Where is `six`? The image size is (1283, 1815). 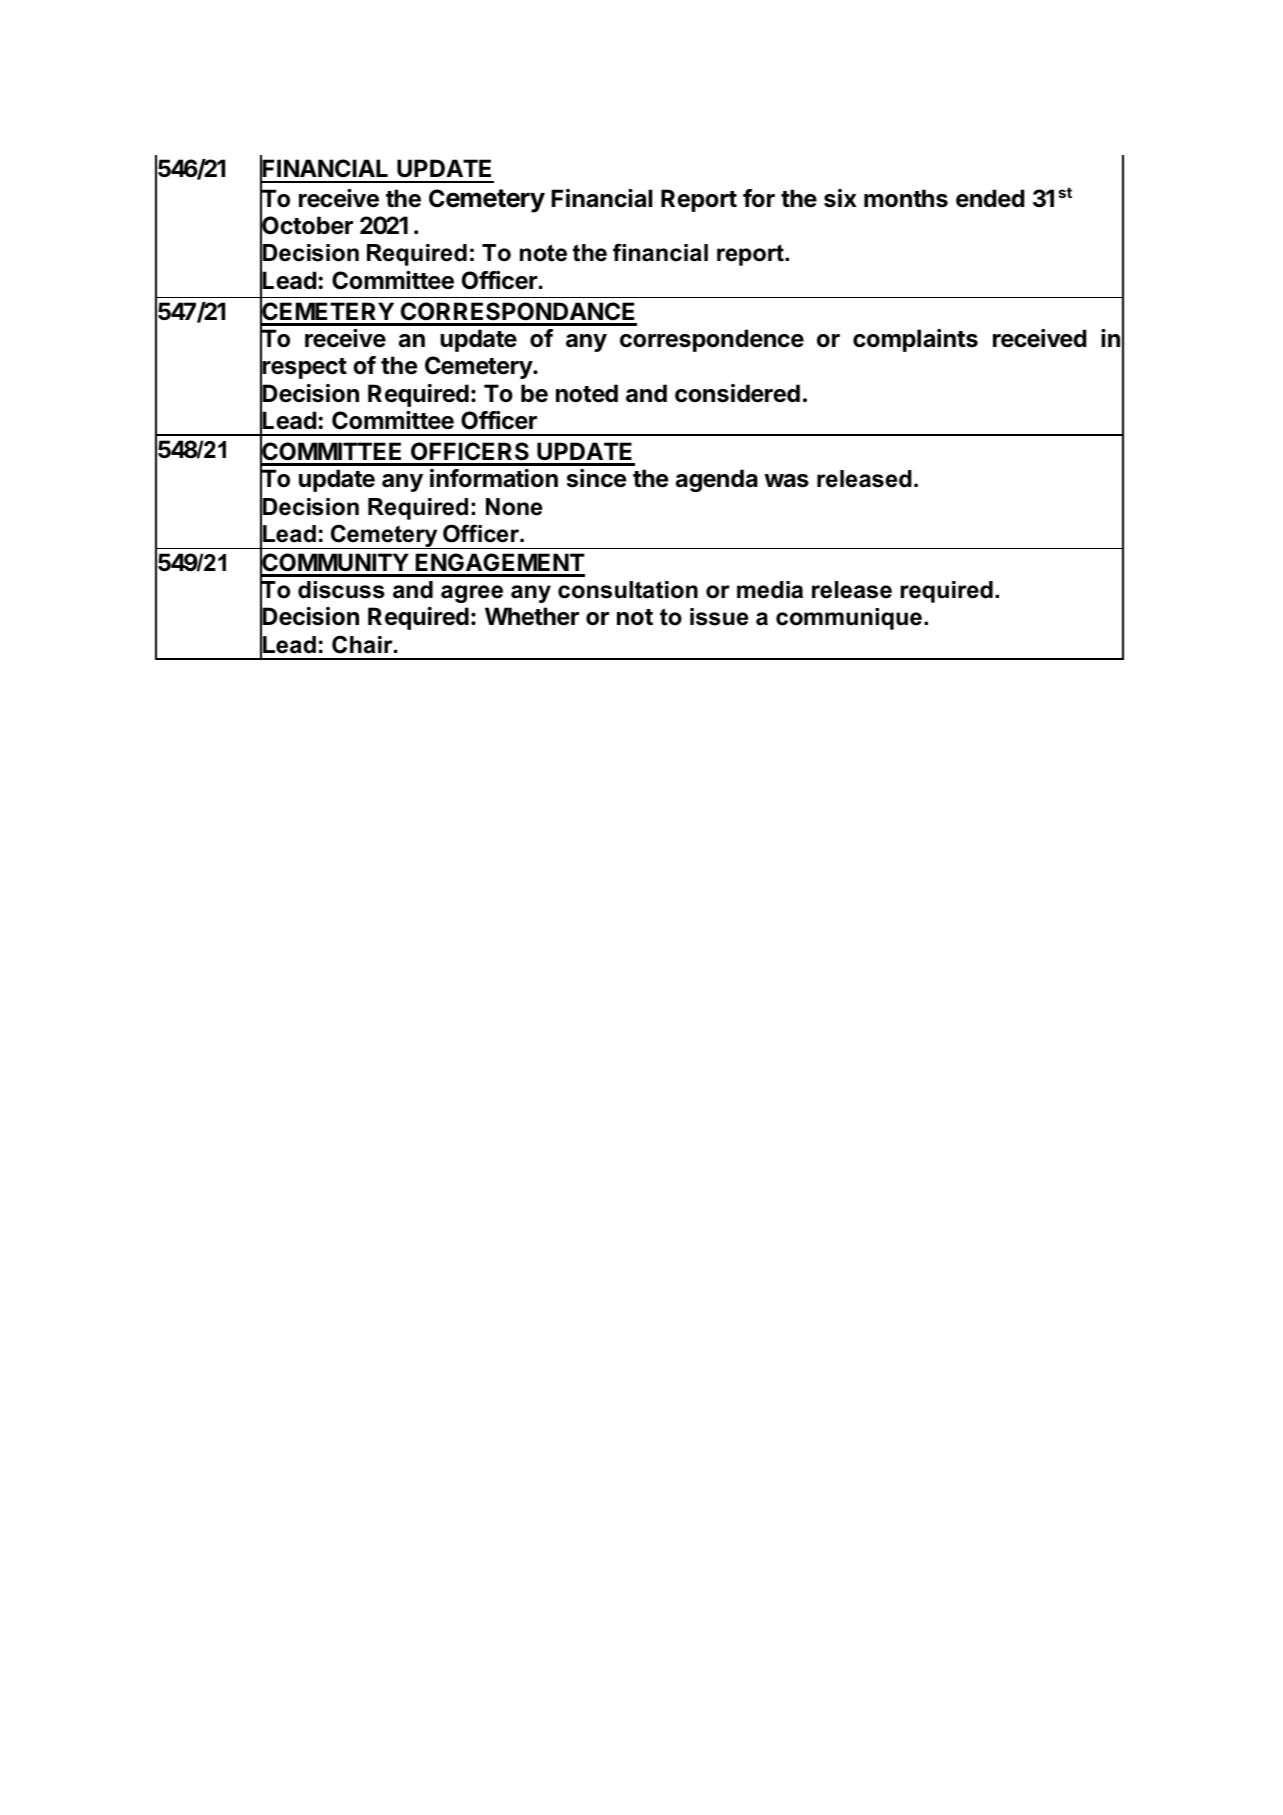
six is located at coordinates (840, 198).
